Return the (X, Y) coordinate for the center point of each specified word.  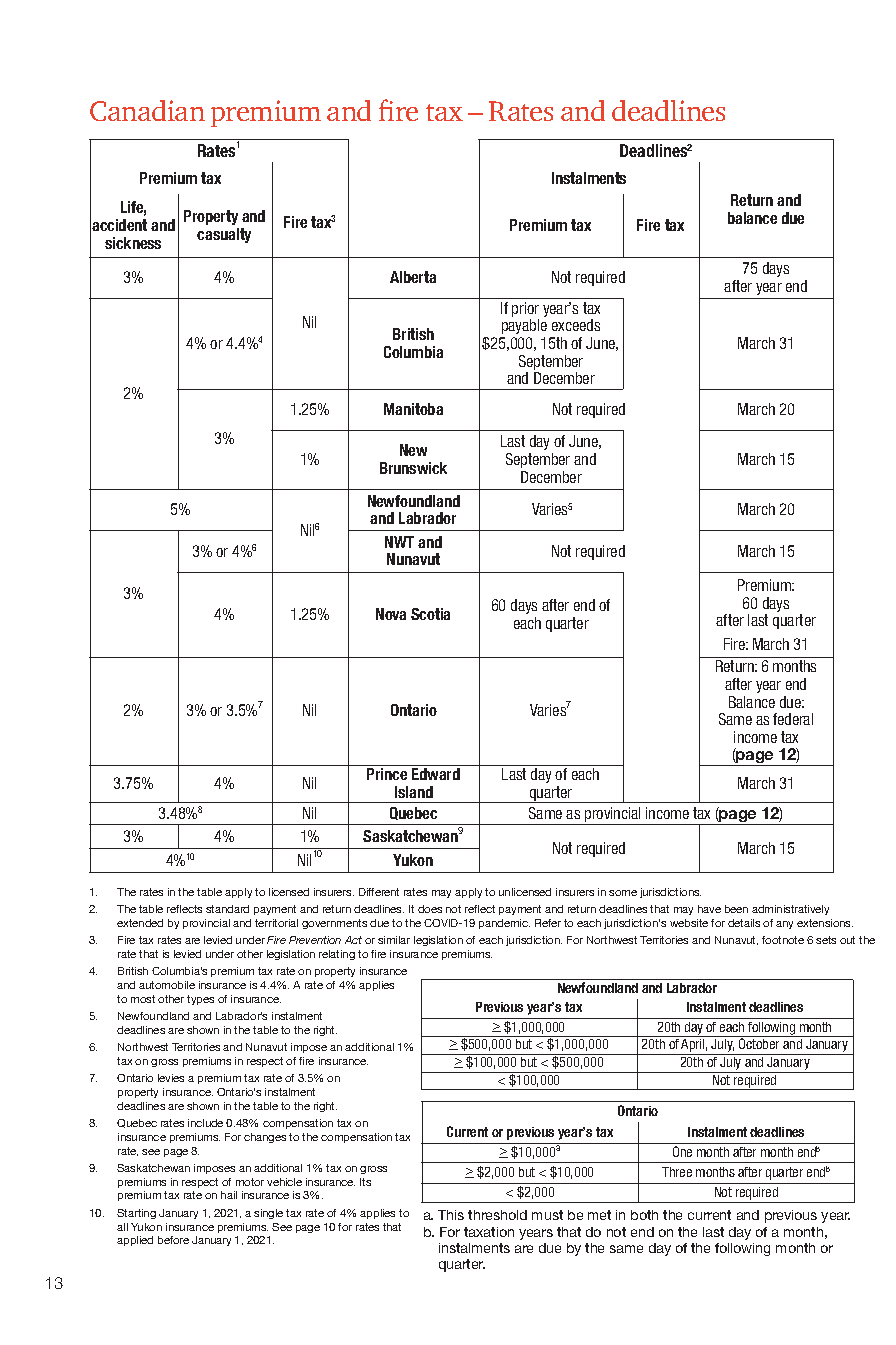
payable (524, 326)
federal (793, 719)
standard (227, 909)
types (200, 1000)
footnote (783, 940)
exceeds (576, 325)
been (736, 909)
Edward (436, 774)
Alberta (413, 277)
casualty (224, 235)
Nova (391, 614)
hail (229, 1195)
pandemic (504, 924)
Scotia (430, 614)
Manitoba (413, 409)
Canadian (147, 110)
